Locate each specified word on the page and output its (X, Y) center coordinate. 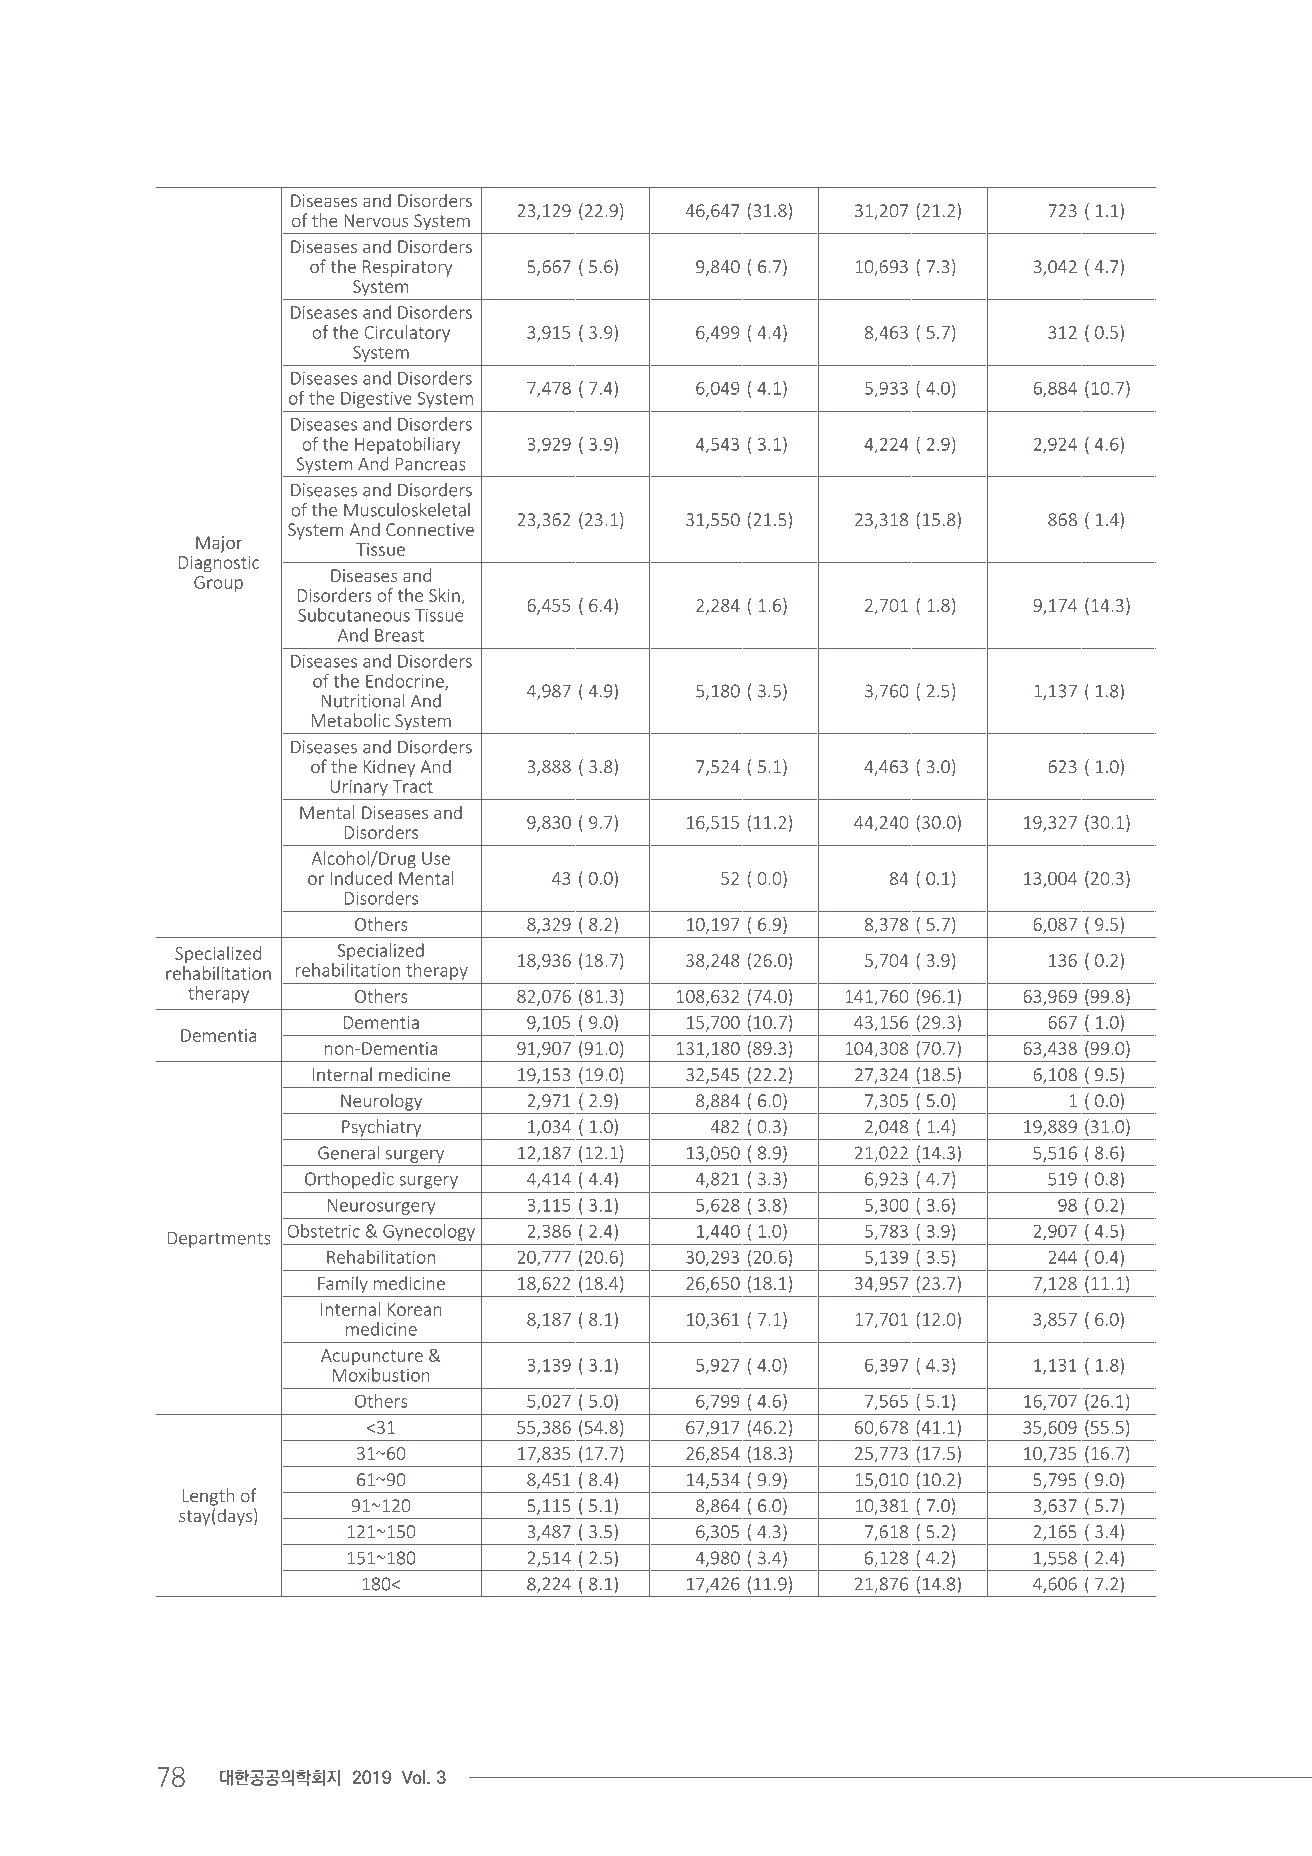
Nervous (377, 220)
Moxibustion (381, 1375)
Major (219, 544)
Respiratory (407, 268)
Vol (413, 1777)
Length (208, 1497)
